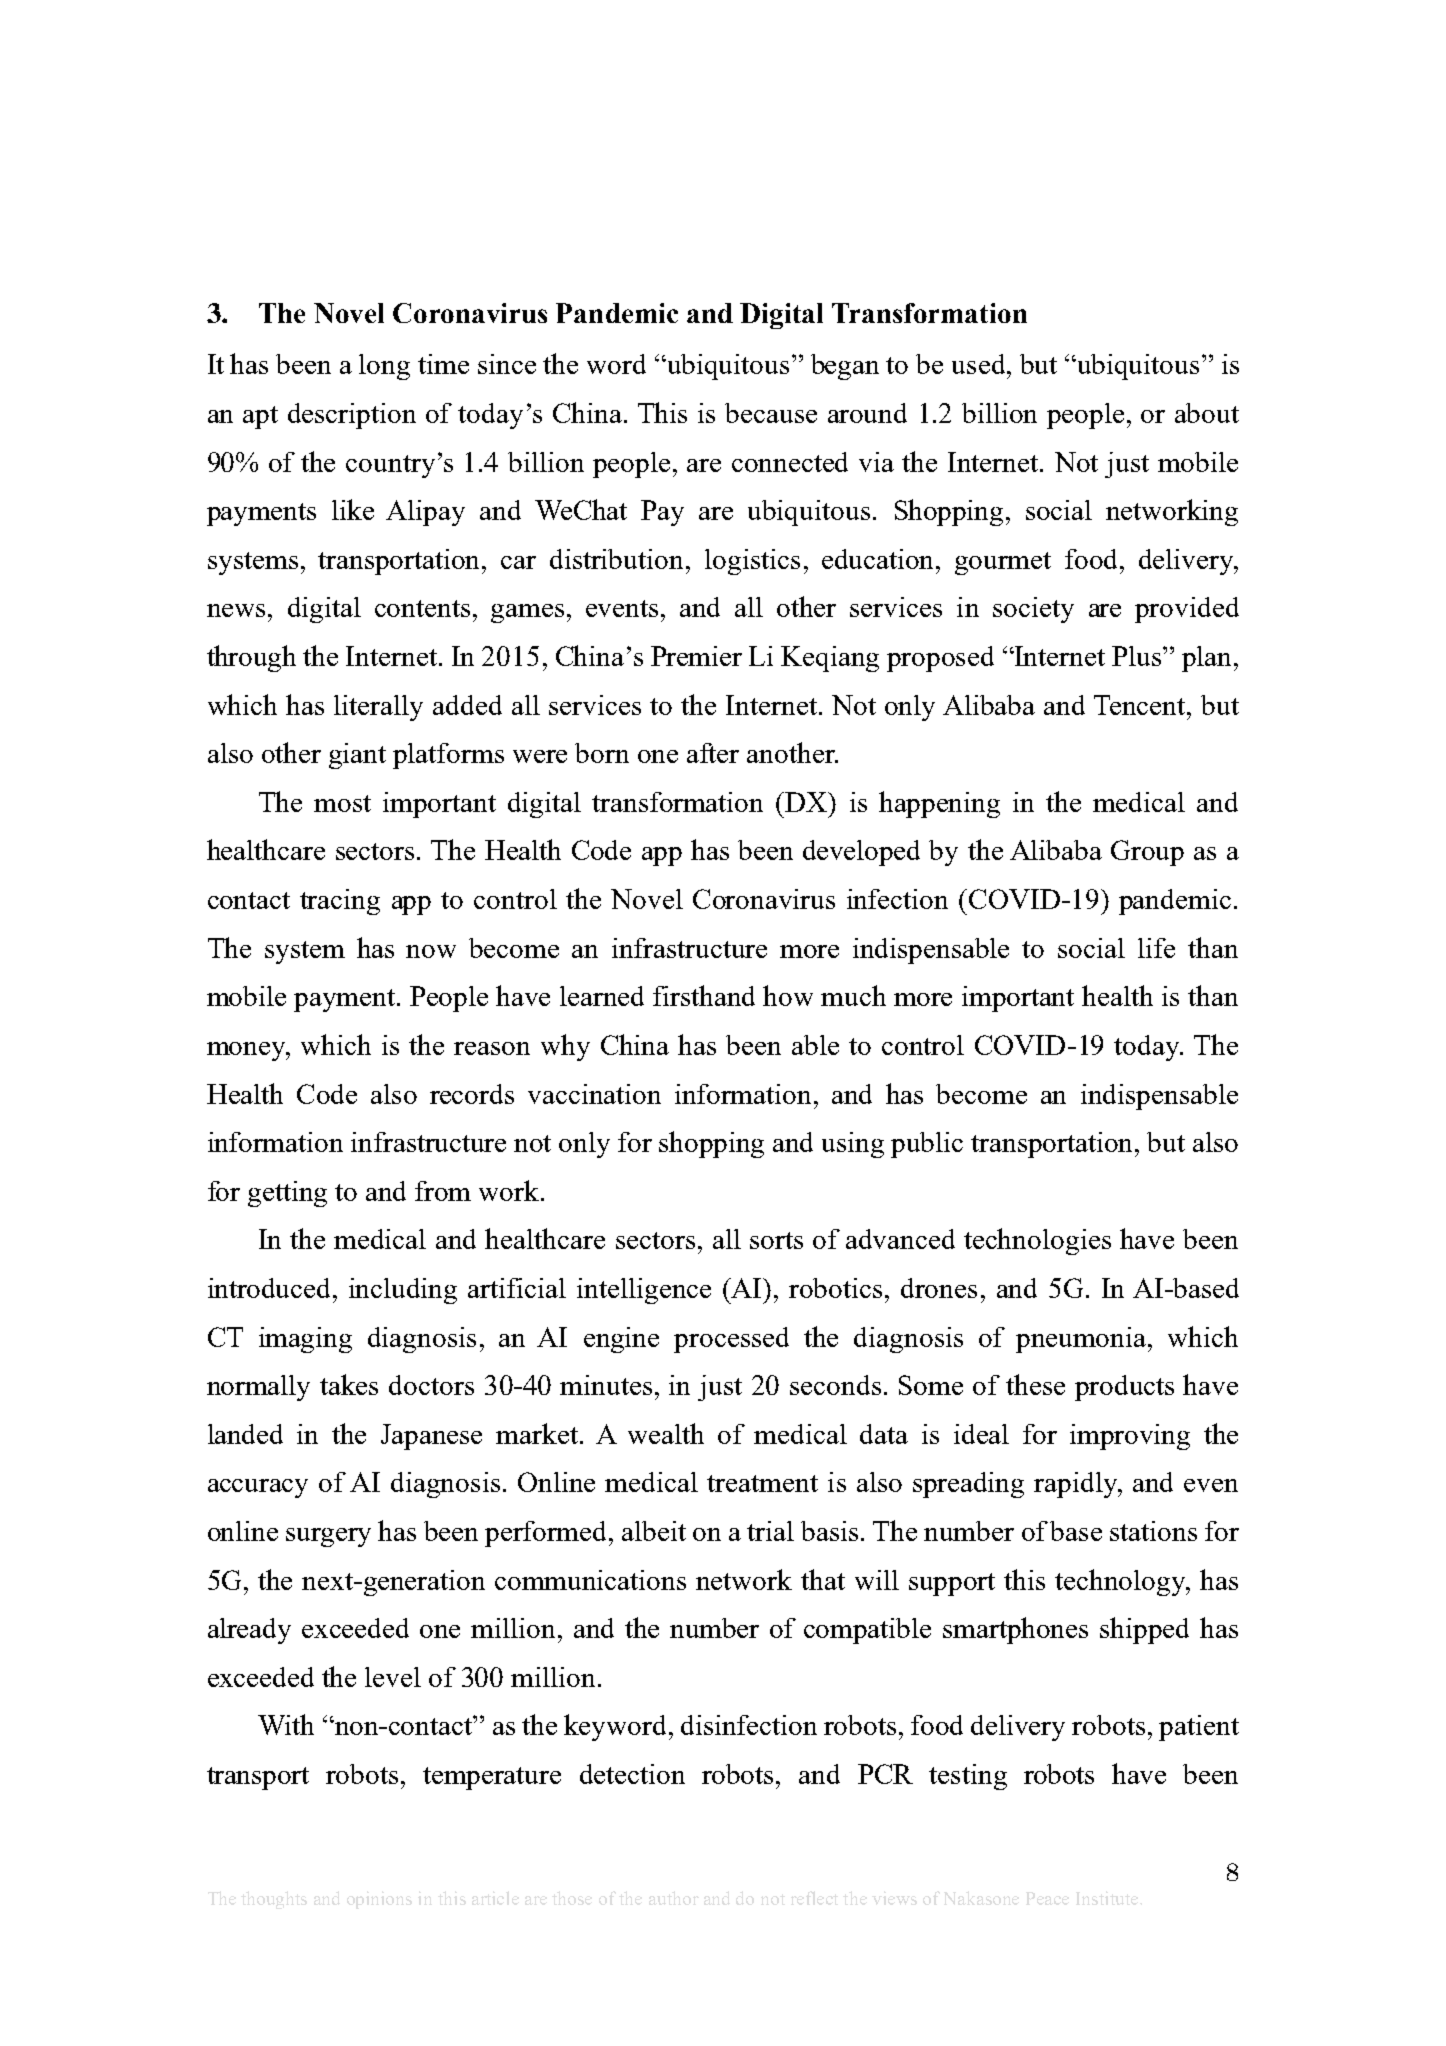 This screenshot has height=2046, width=1446. Describe the element at coordinates (352, 416) in the screenshot. I see `description` at that location.
